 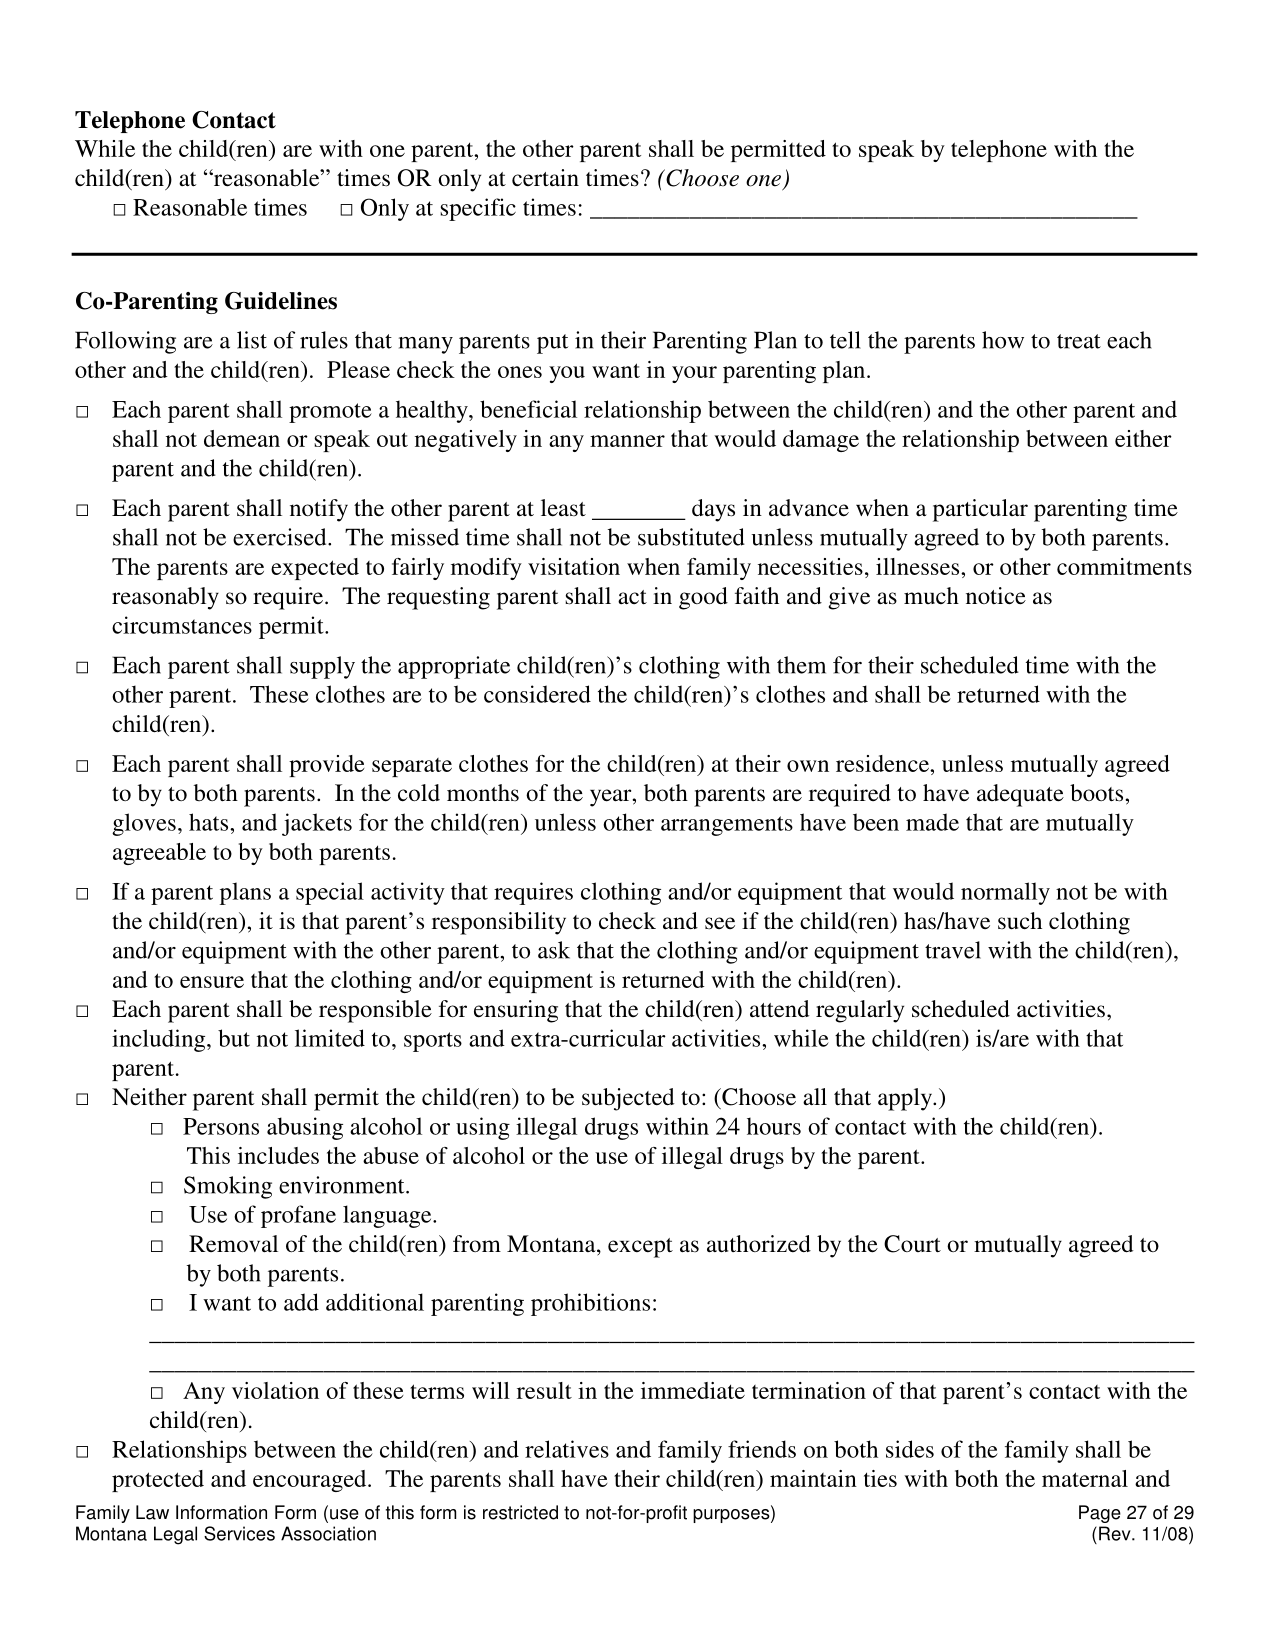 What do you see at coordinates (1003, 340) in the image?
I see `how` at bounding box center [1003, 340].
